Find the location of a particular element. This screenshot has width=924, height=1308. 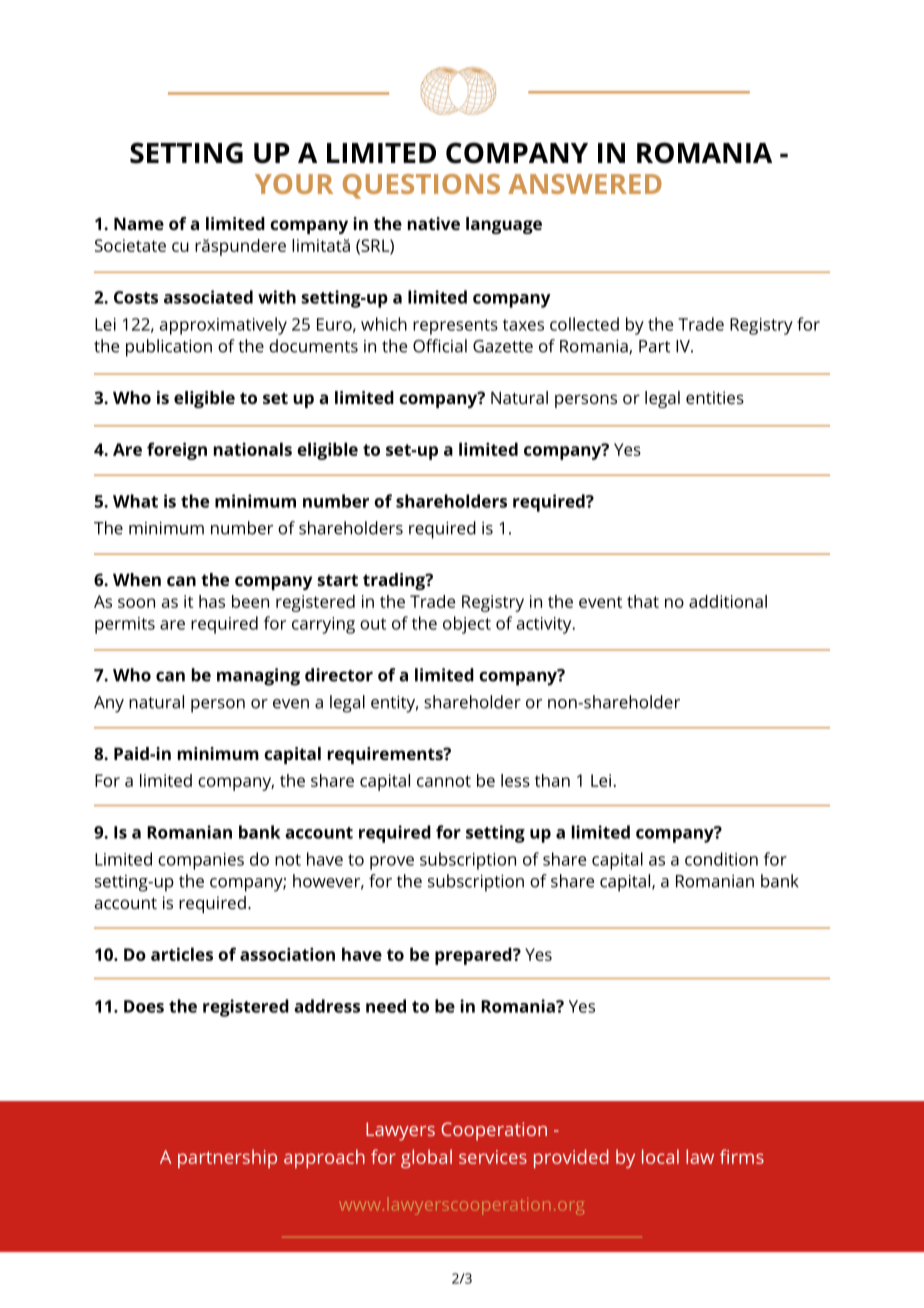

native is located at coordinates (434, 223).
